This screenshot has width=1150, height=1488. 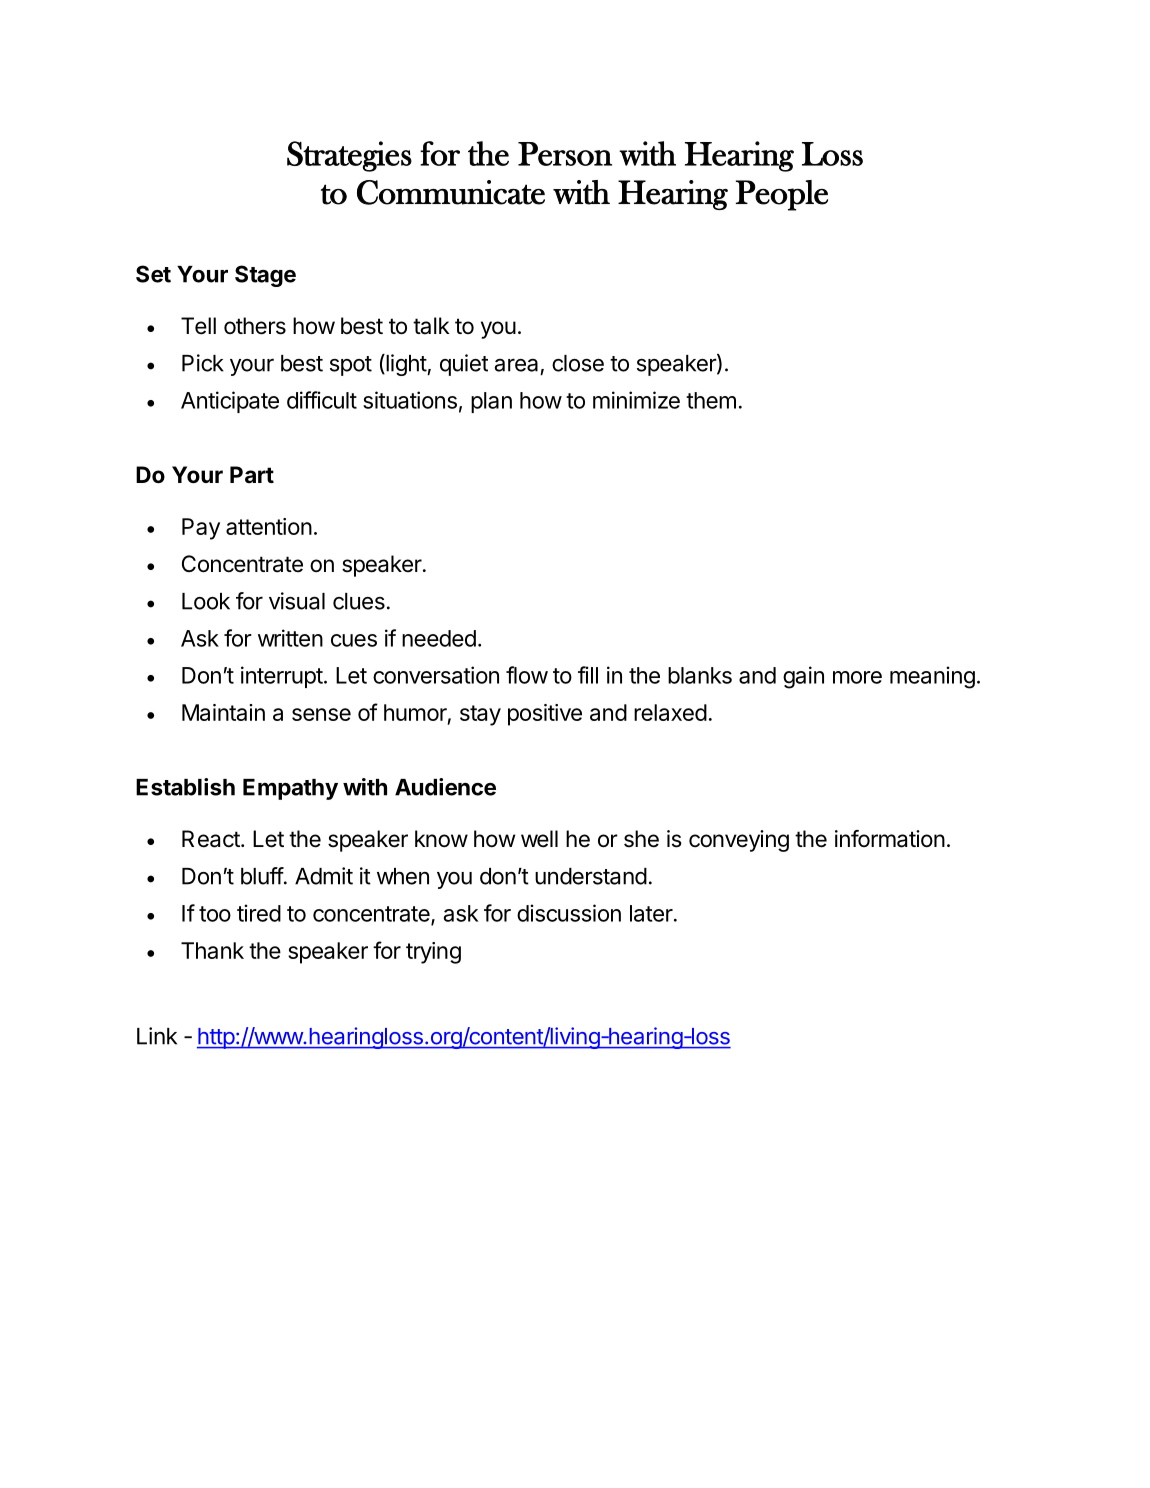 I want to click on Part, so click(x=252, y=475).
